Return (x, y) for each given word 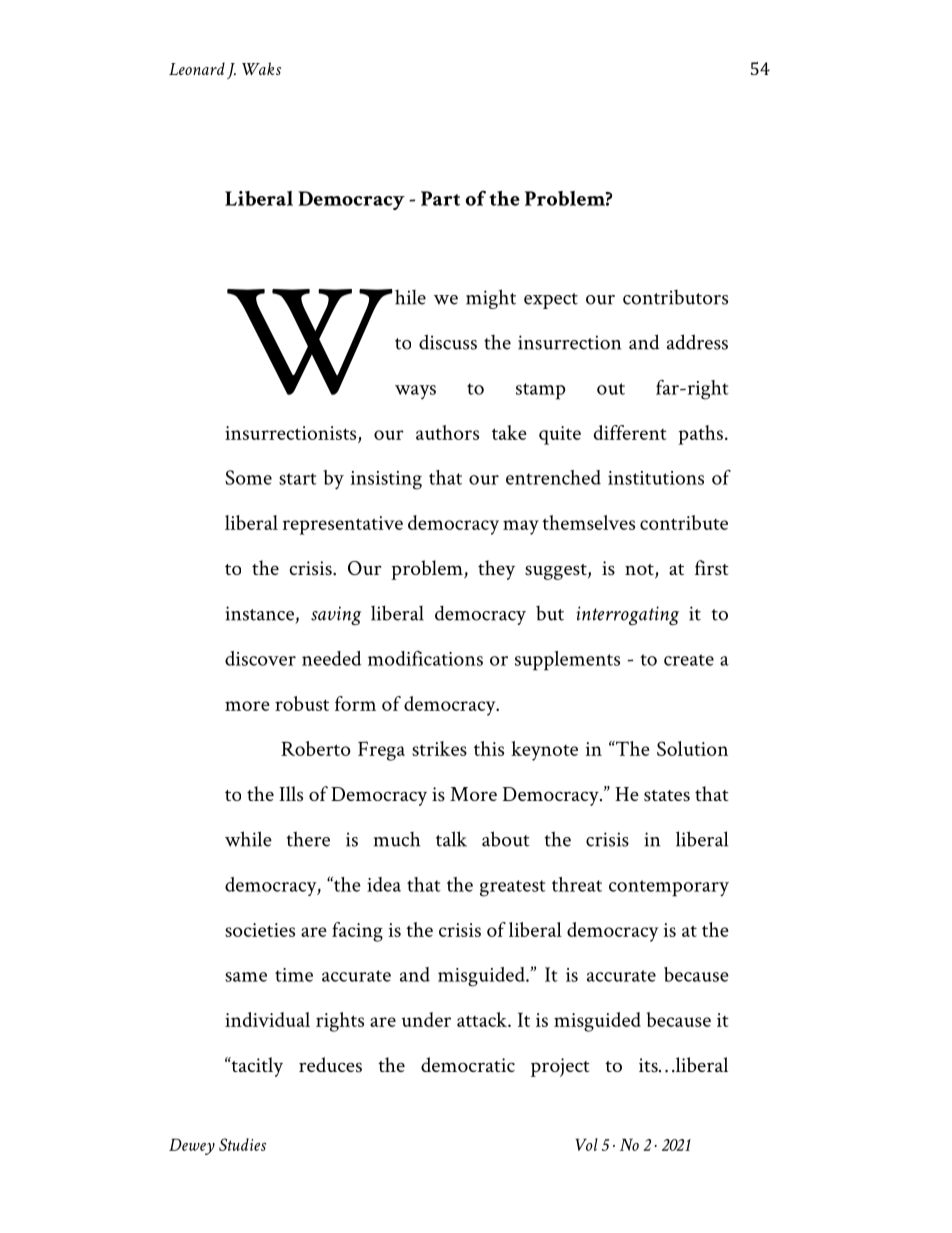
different (630, 432)
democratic (468, 1064)
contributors (675, 297)
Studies (242, 1144)
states (667, 796)
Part (440, 198)
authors (447, 432)
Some (248, 477)
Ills (291, 794)
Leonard (197, 68)
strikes (439, 748)
